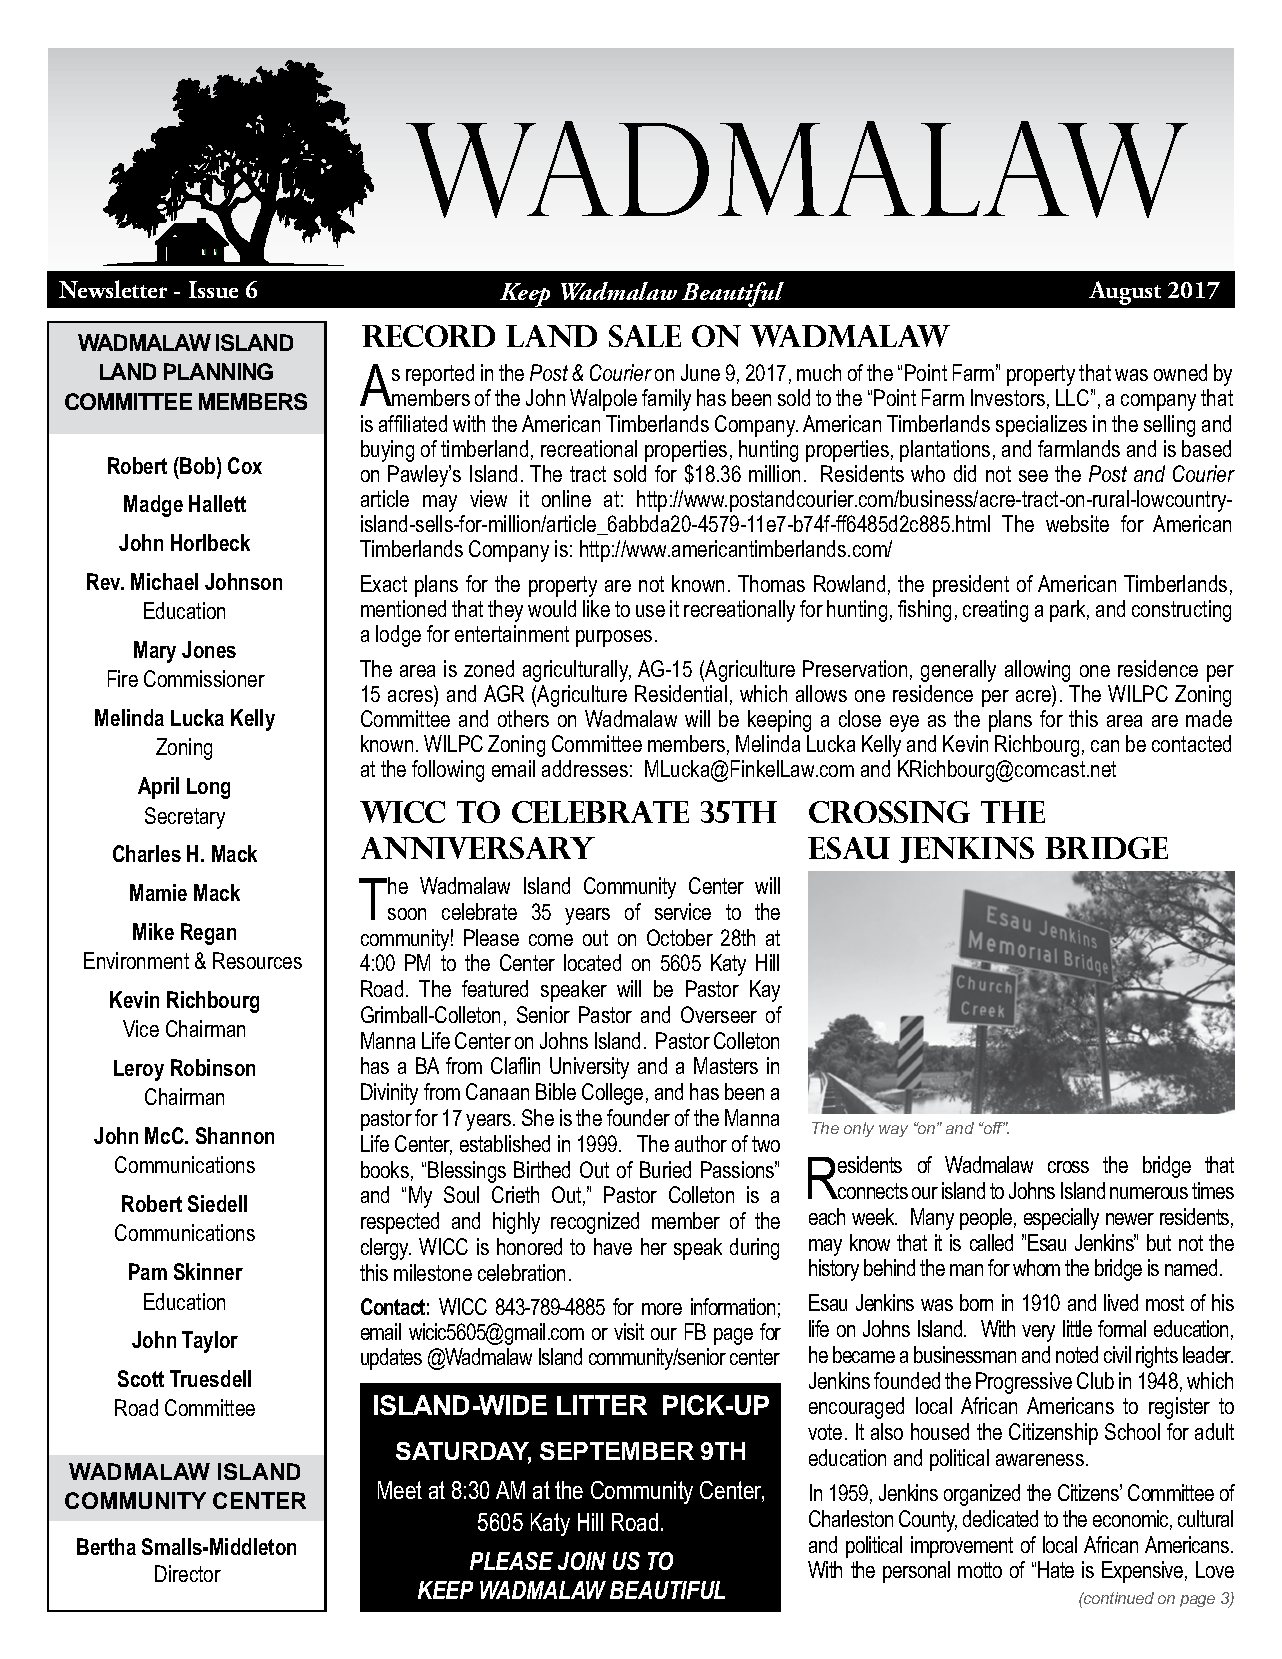  What do you see at coordinates (645, 336) in the image?
I see `sale` at bounding box center [645, 336].
